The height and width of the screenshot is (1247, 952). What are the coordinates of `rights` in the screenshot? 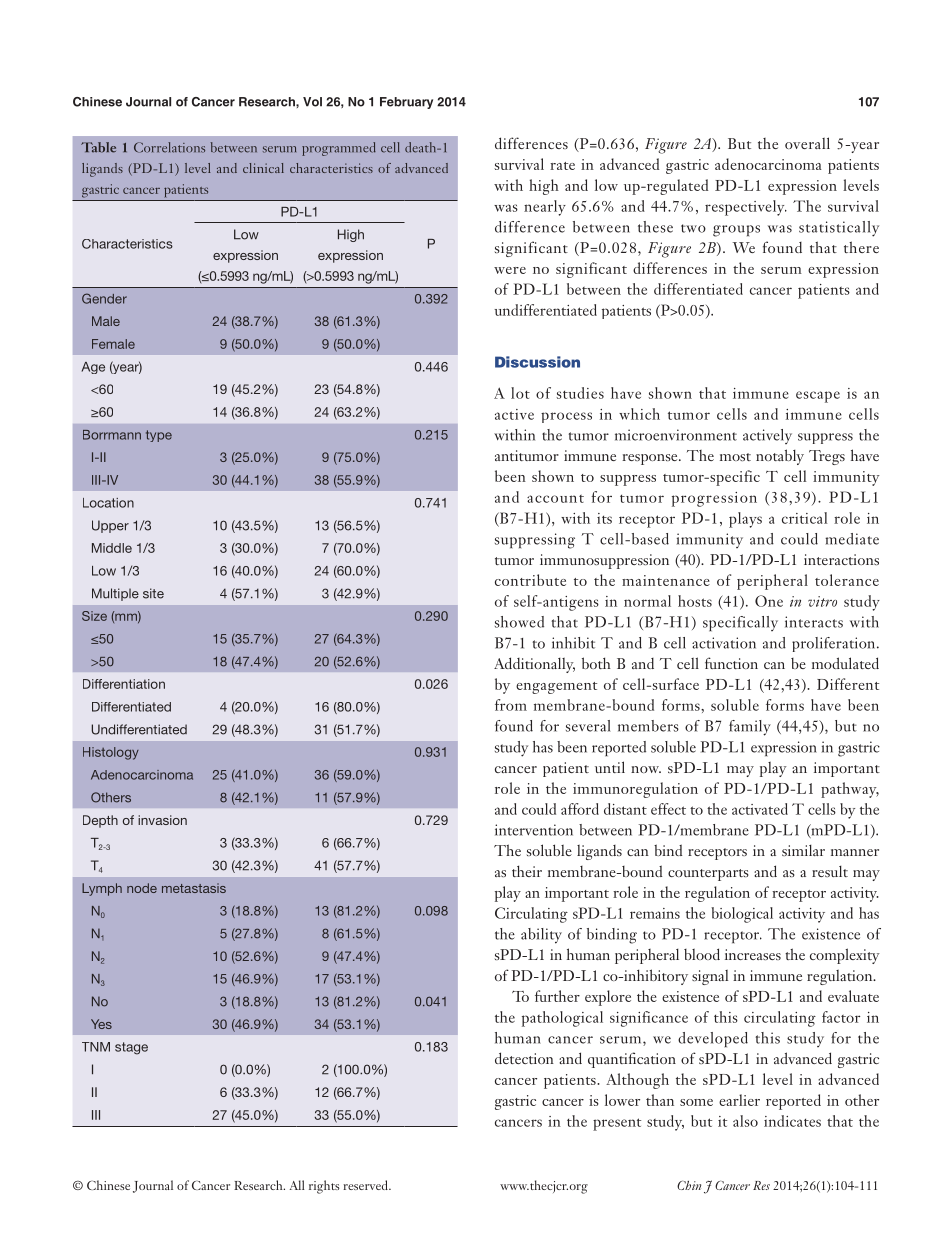 It's located at (324, 1187).
